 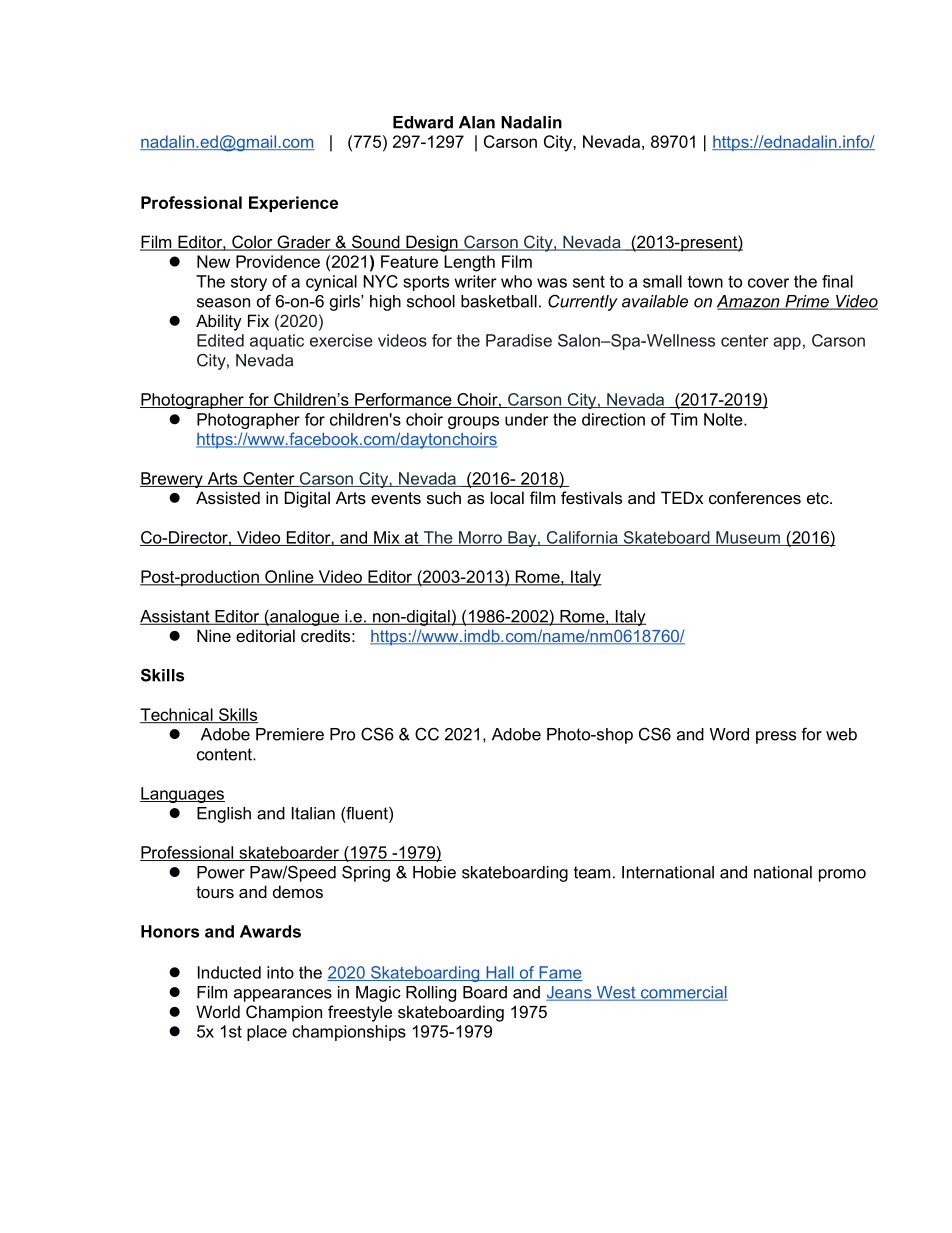 What do you see at coordinates (228, 497) in the screenshot?
I see `Assisted` at bounding box center [228, 497].
